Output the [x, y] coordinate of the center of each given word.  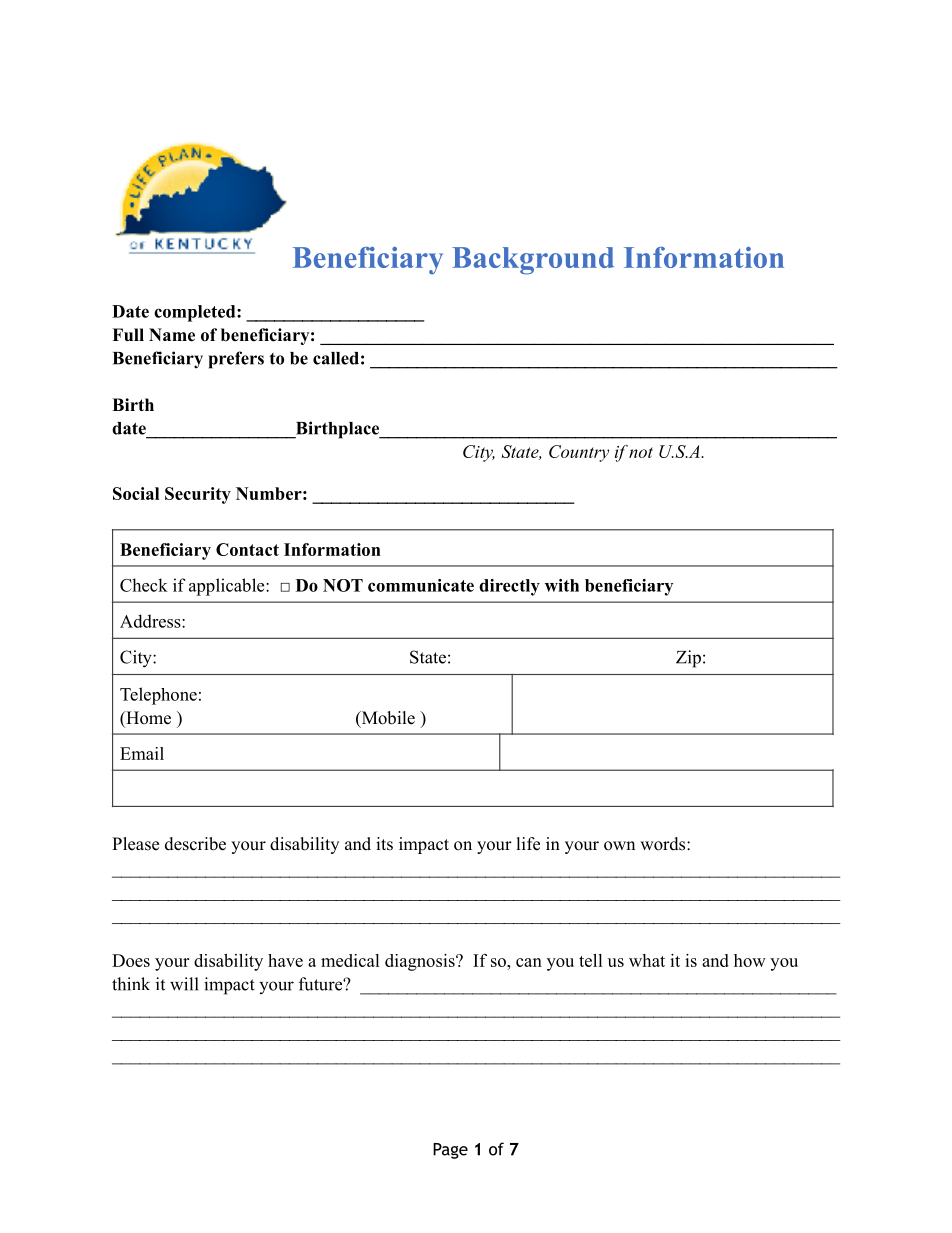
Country [579, 453]
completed [196, 313]
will [184, 984]
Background [533, 261]
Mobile [387, 719]
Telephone [158, 696]
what [647, 960]
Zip [688, 659]
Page [450, 1151]
